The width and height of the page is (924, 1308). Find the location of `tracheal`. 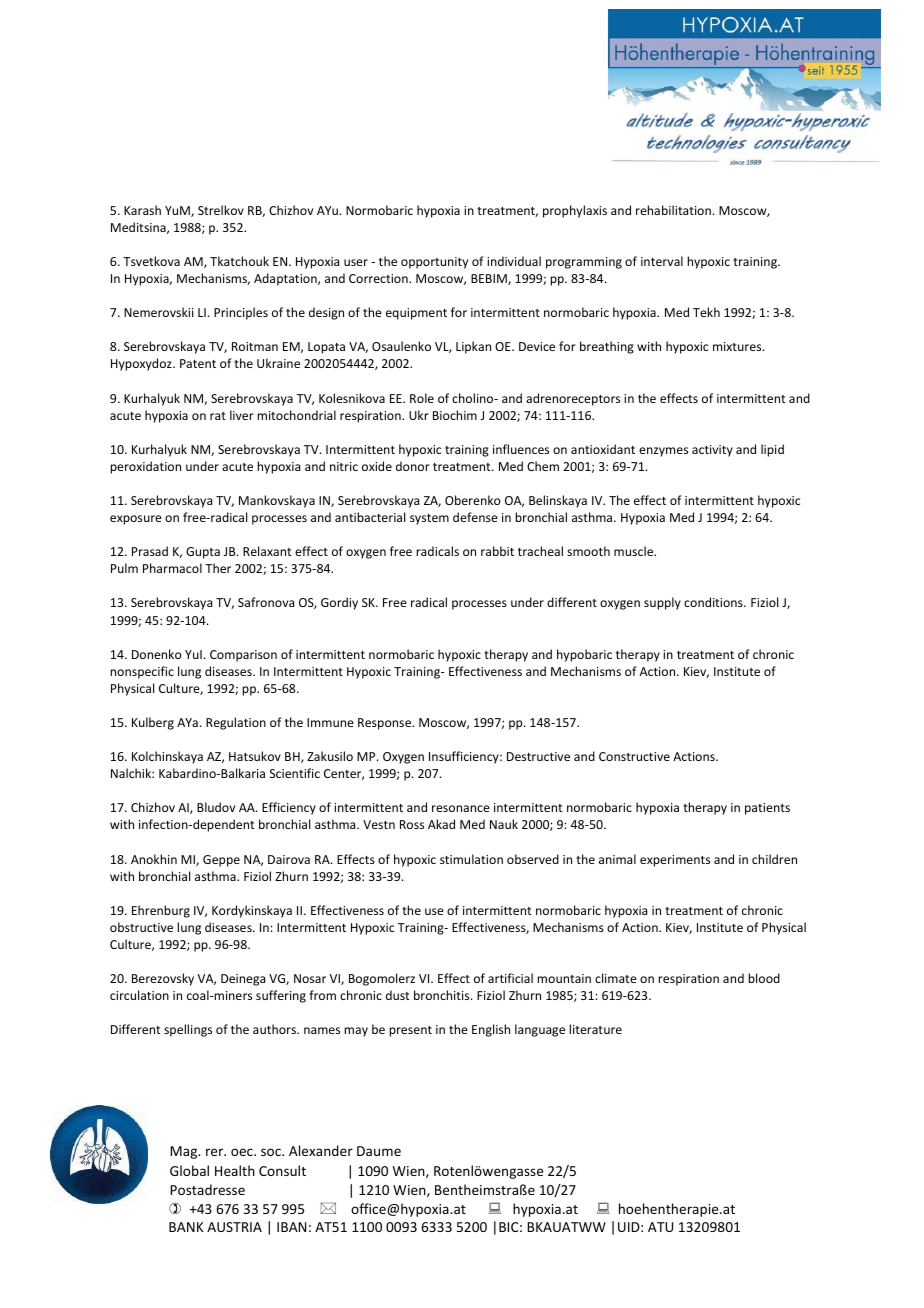

tracheal is located at coordinates (540, 551).
